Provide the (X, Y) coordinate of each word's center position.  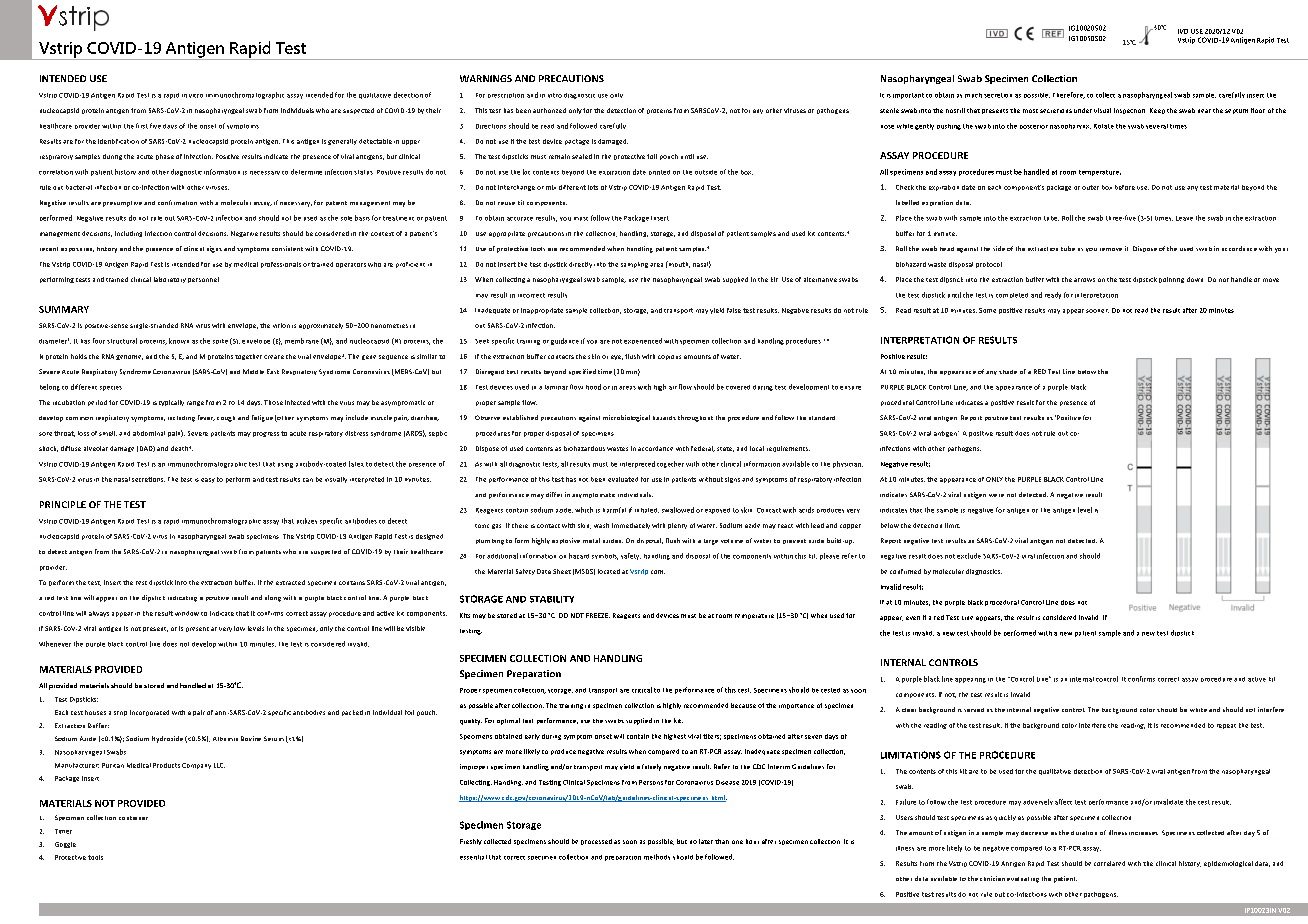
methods (657, 857)
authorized (549, 110)
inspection (1129, 111)
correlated (1109, 863)
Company (196, 766)
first (142, 126)
